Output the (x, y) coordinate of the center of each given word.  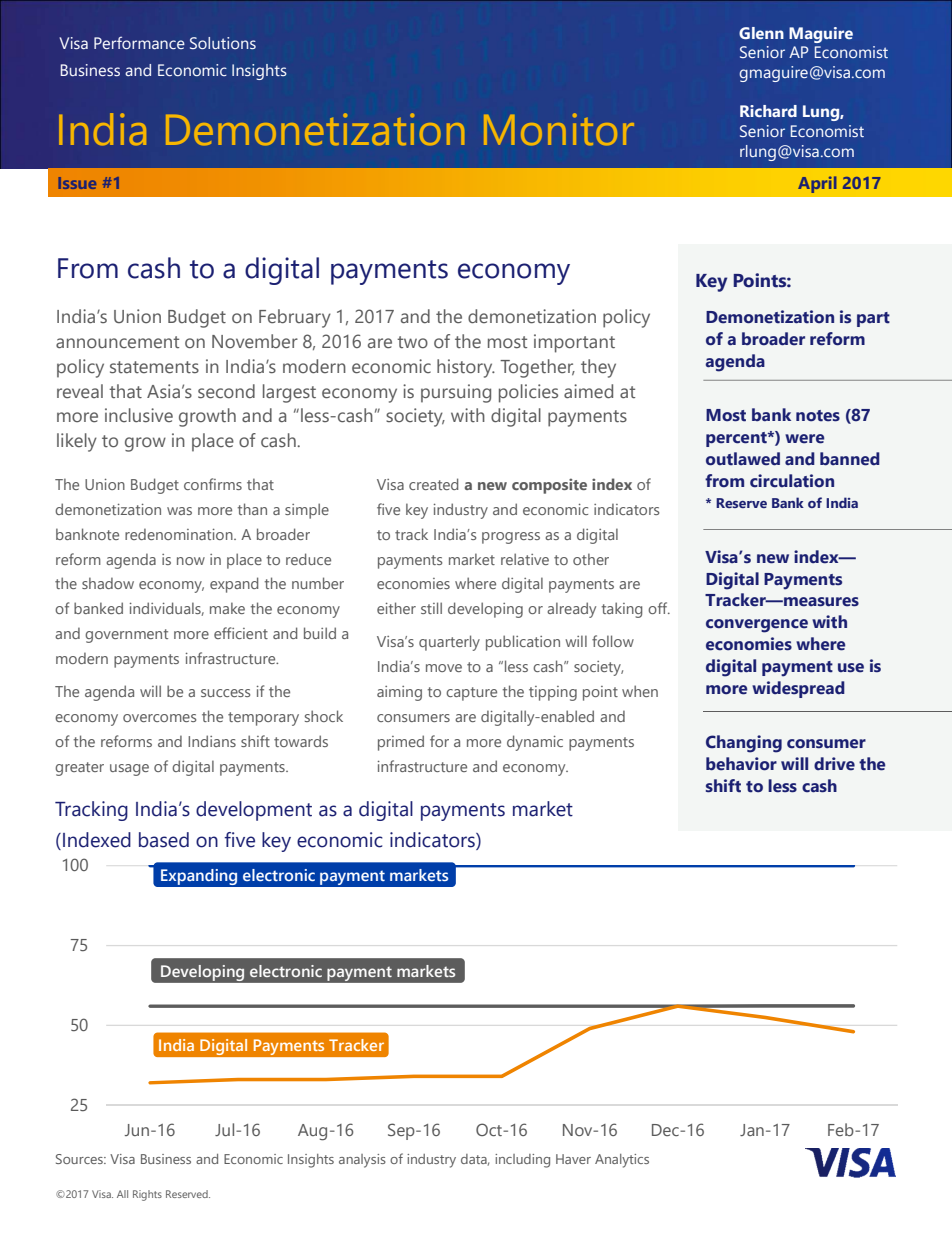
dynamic (535, 743)
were (804, 439)
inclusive (139, 415)
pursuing (456, 393)
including (522, 1161)
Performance (139, 42)
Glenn (761, 33)
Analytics (622, 1161)
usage (129, 770)
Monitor (559, 129)
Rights (147, 1195)
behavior (741, 764)
